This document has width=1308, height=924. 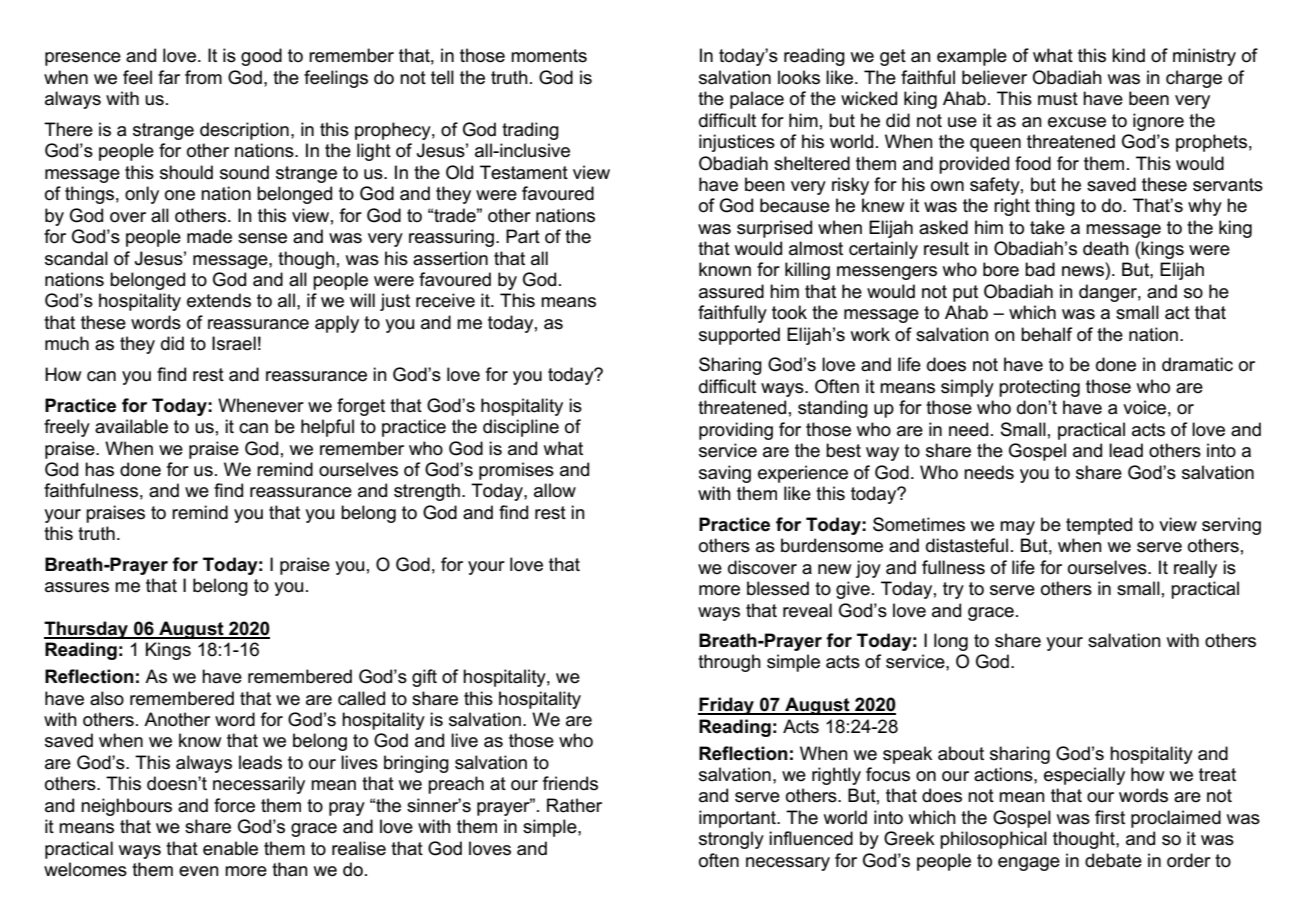 What do you see at coordinates (1058, 99) in the document?
I see `must` at bounding box center [1058, 99].
